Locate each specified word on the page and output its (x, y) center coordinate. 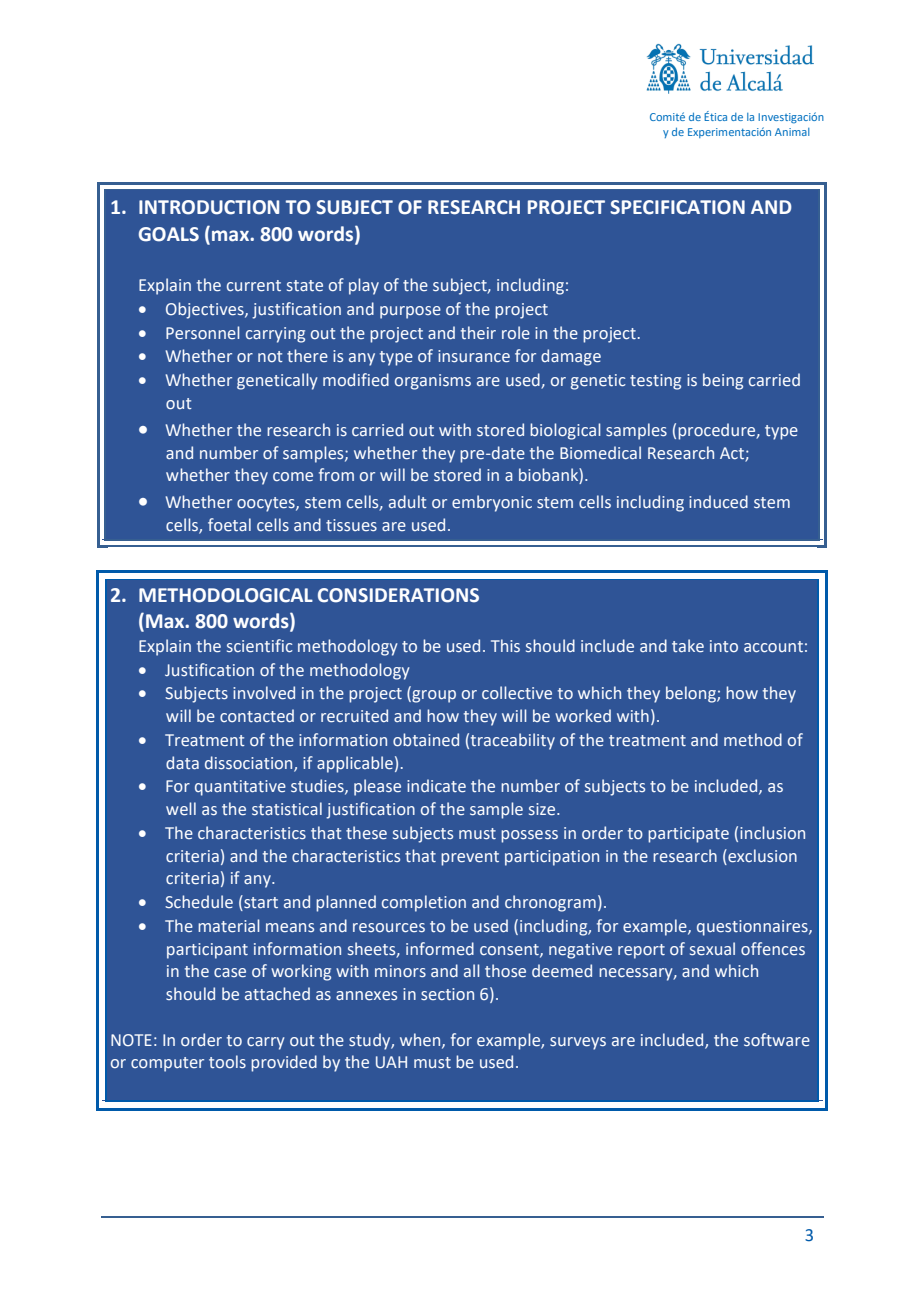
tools (227, 1061)
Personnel (202, 332)
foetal (229, 524)
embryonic (492, 503)
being (723, 381)
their (478, 332)
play (364, 286)
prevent (470, 858)
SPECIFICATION (677, 207)
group (433, 696)
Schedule (199, 901)
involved (264, 692)
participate (688, 835)
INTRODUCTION (209, 207)
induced (718, 501)
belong (692, 694)
